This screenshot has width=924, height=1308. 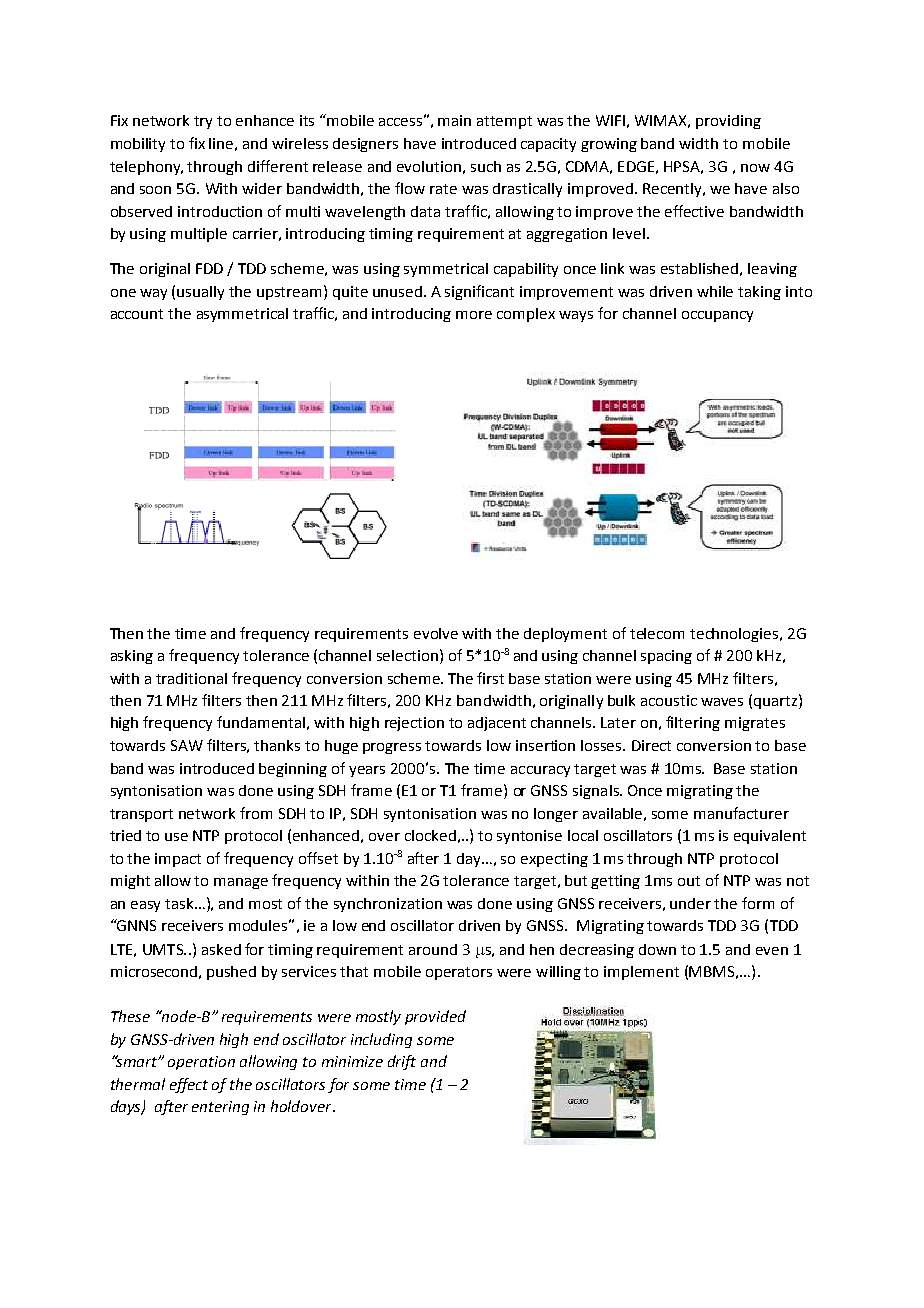 I want to click on try, so click(x=203, y=122).
